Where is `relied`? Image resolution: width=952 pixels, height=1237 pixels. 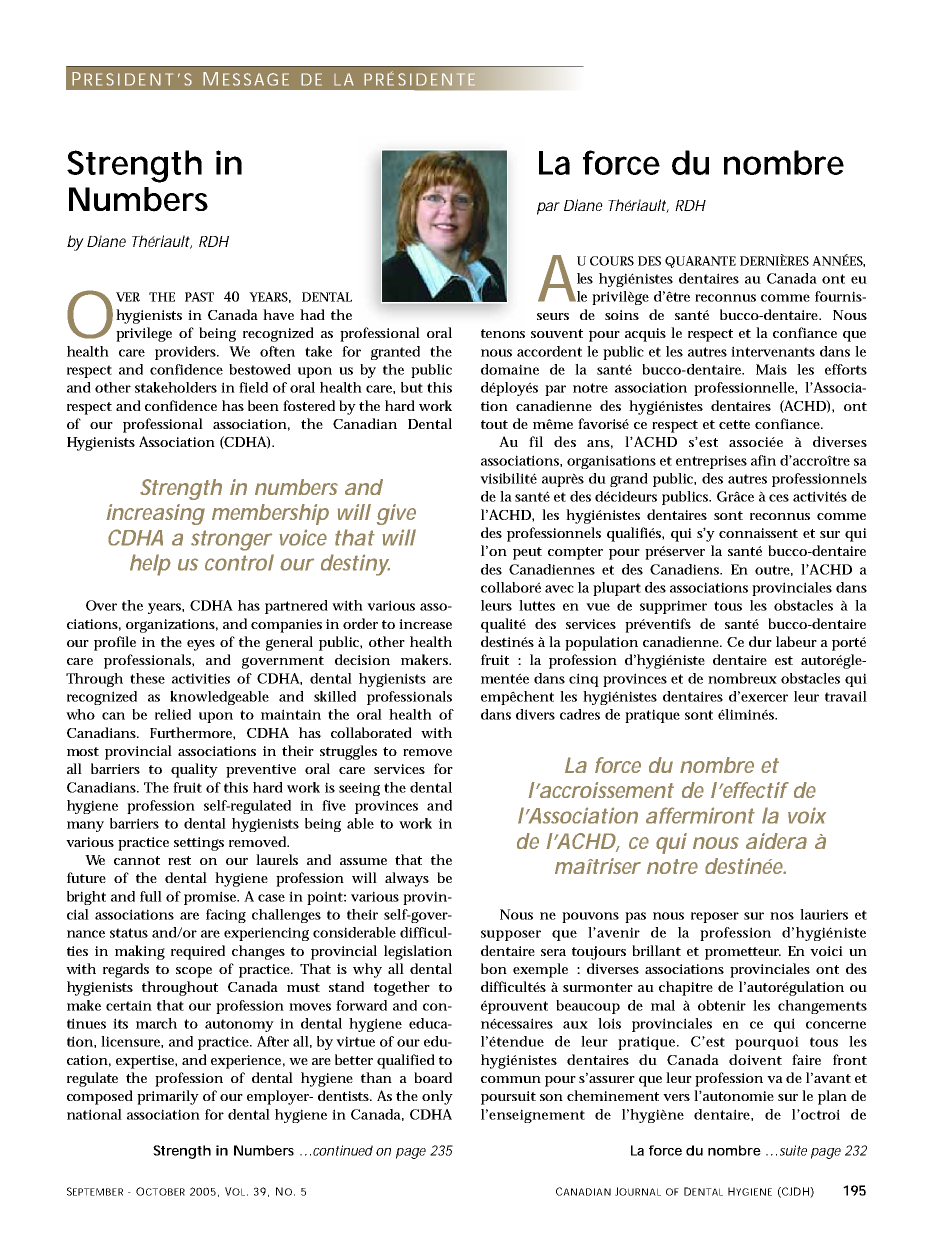 relied is located at coordinates (173, 714).
